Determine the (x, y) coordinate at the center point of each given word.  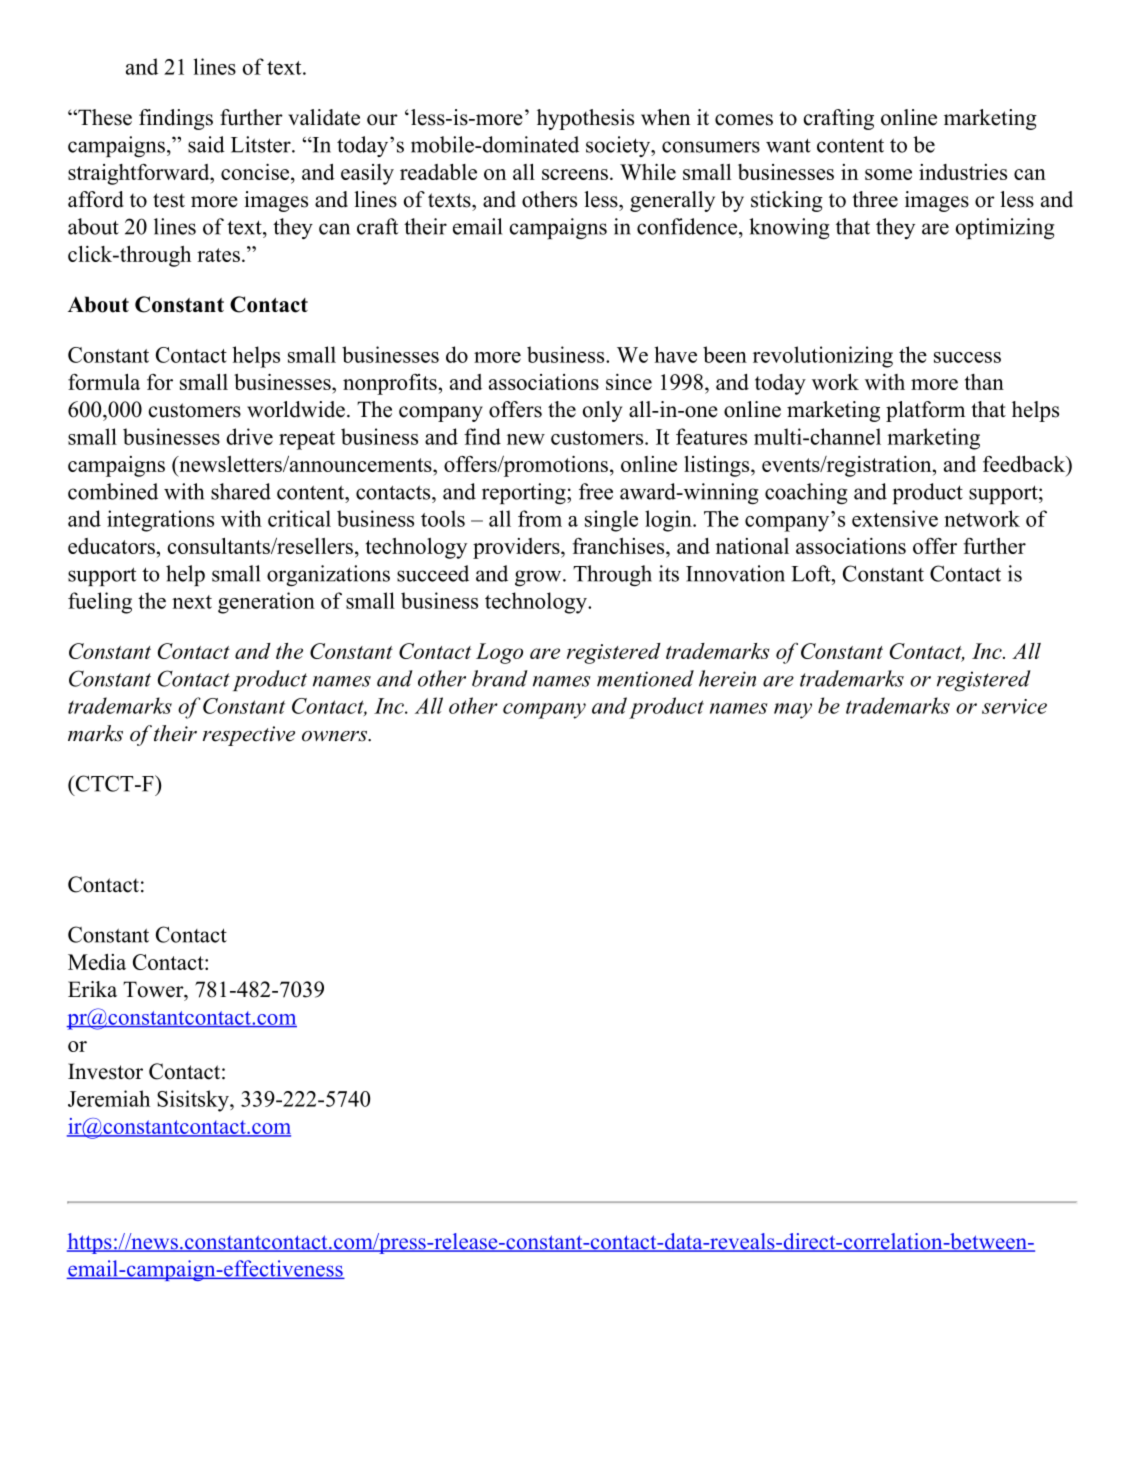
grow (539, 578)
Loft (812, 573)
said (206, 144)
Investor (105, 1071)
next (192, 602)
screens (575, 174)
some (888, 174)
